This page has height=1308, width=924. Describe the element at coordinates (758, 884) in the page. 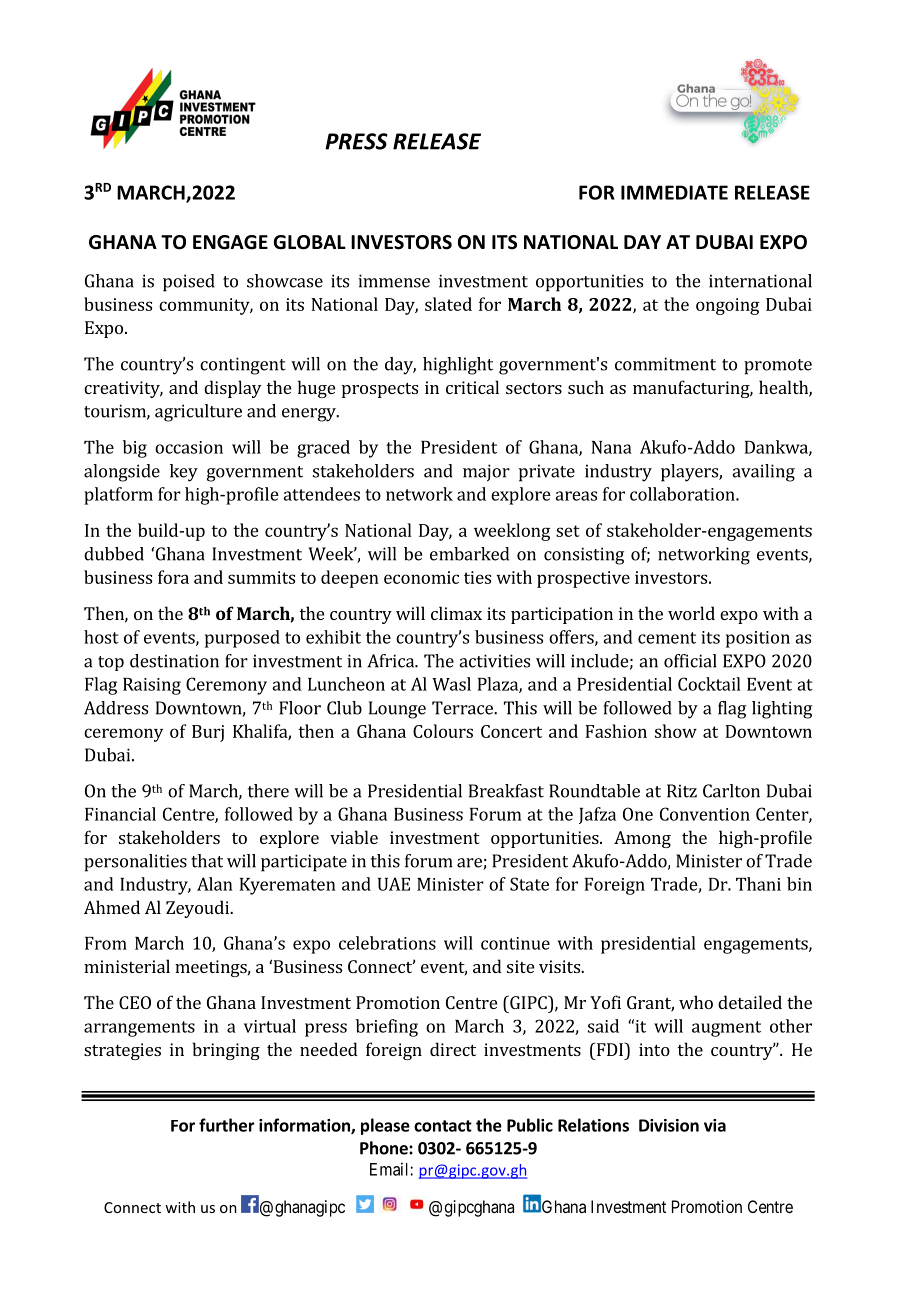

I see `Thani` at that location.
